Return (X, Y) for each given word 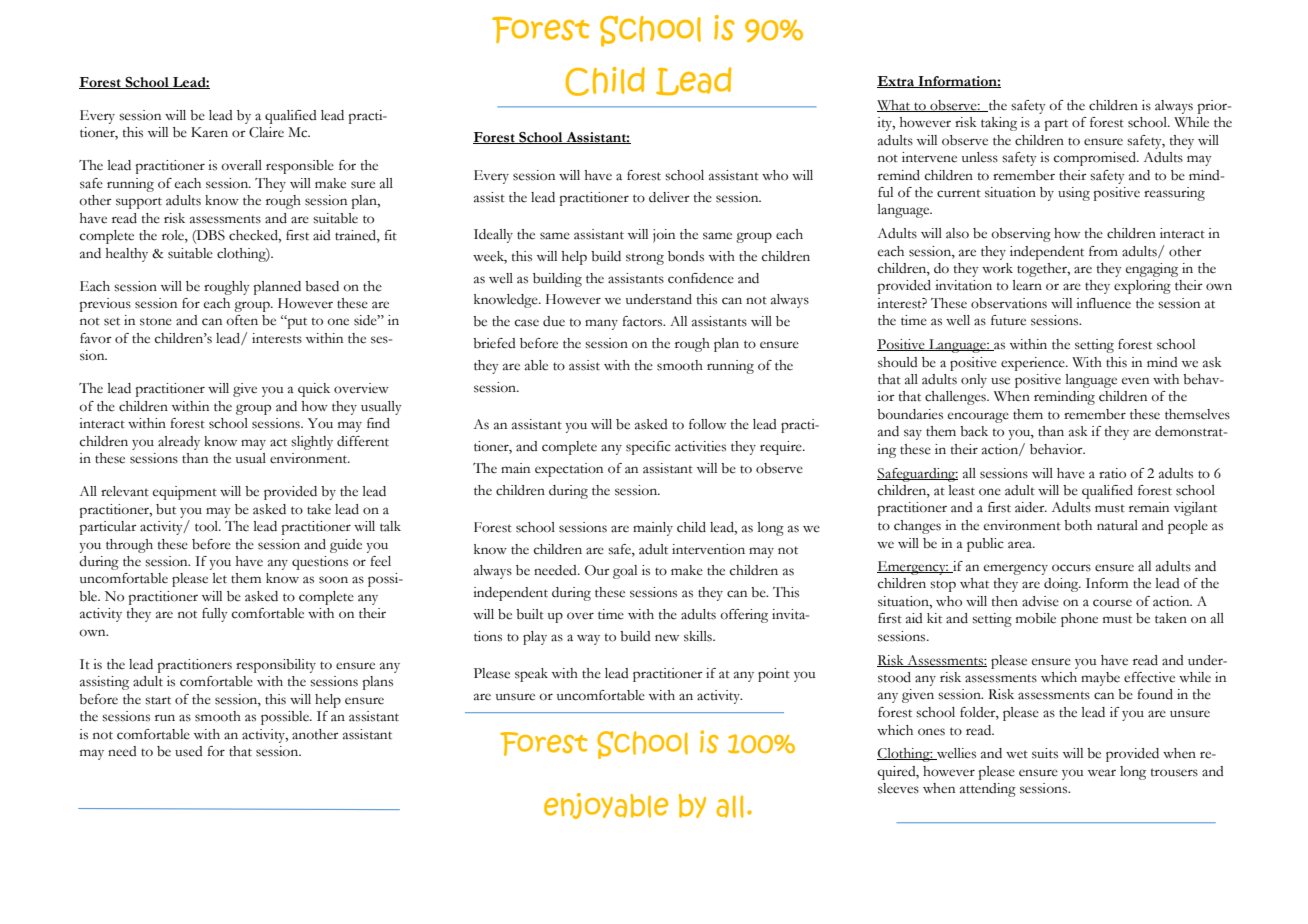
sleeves (898, 788)
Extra (896, 82)
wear (1102, 773)
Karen (209, 132)
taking (999, 124)
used (189, 751)
